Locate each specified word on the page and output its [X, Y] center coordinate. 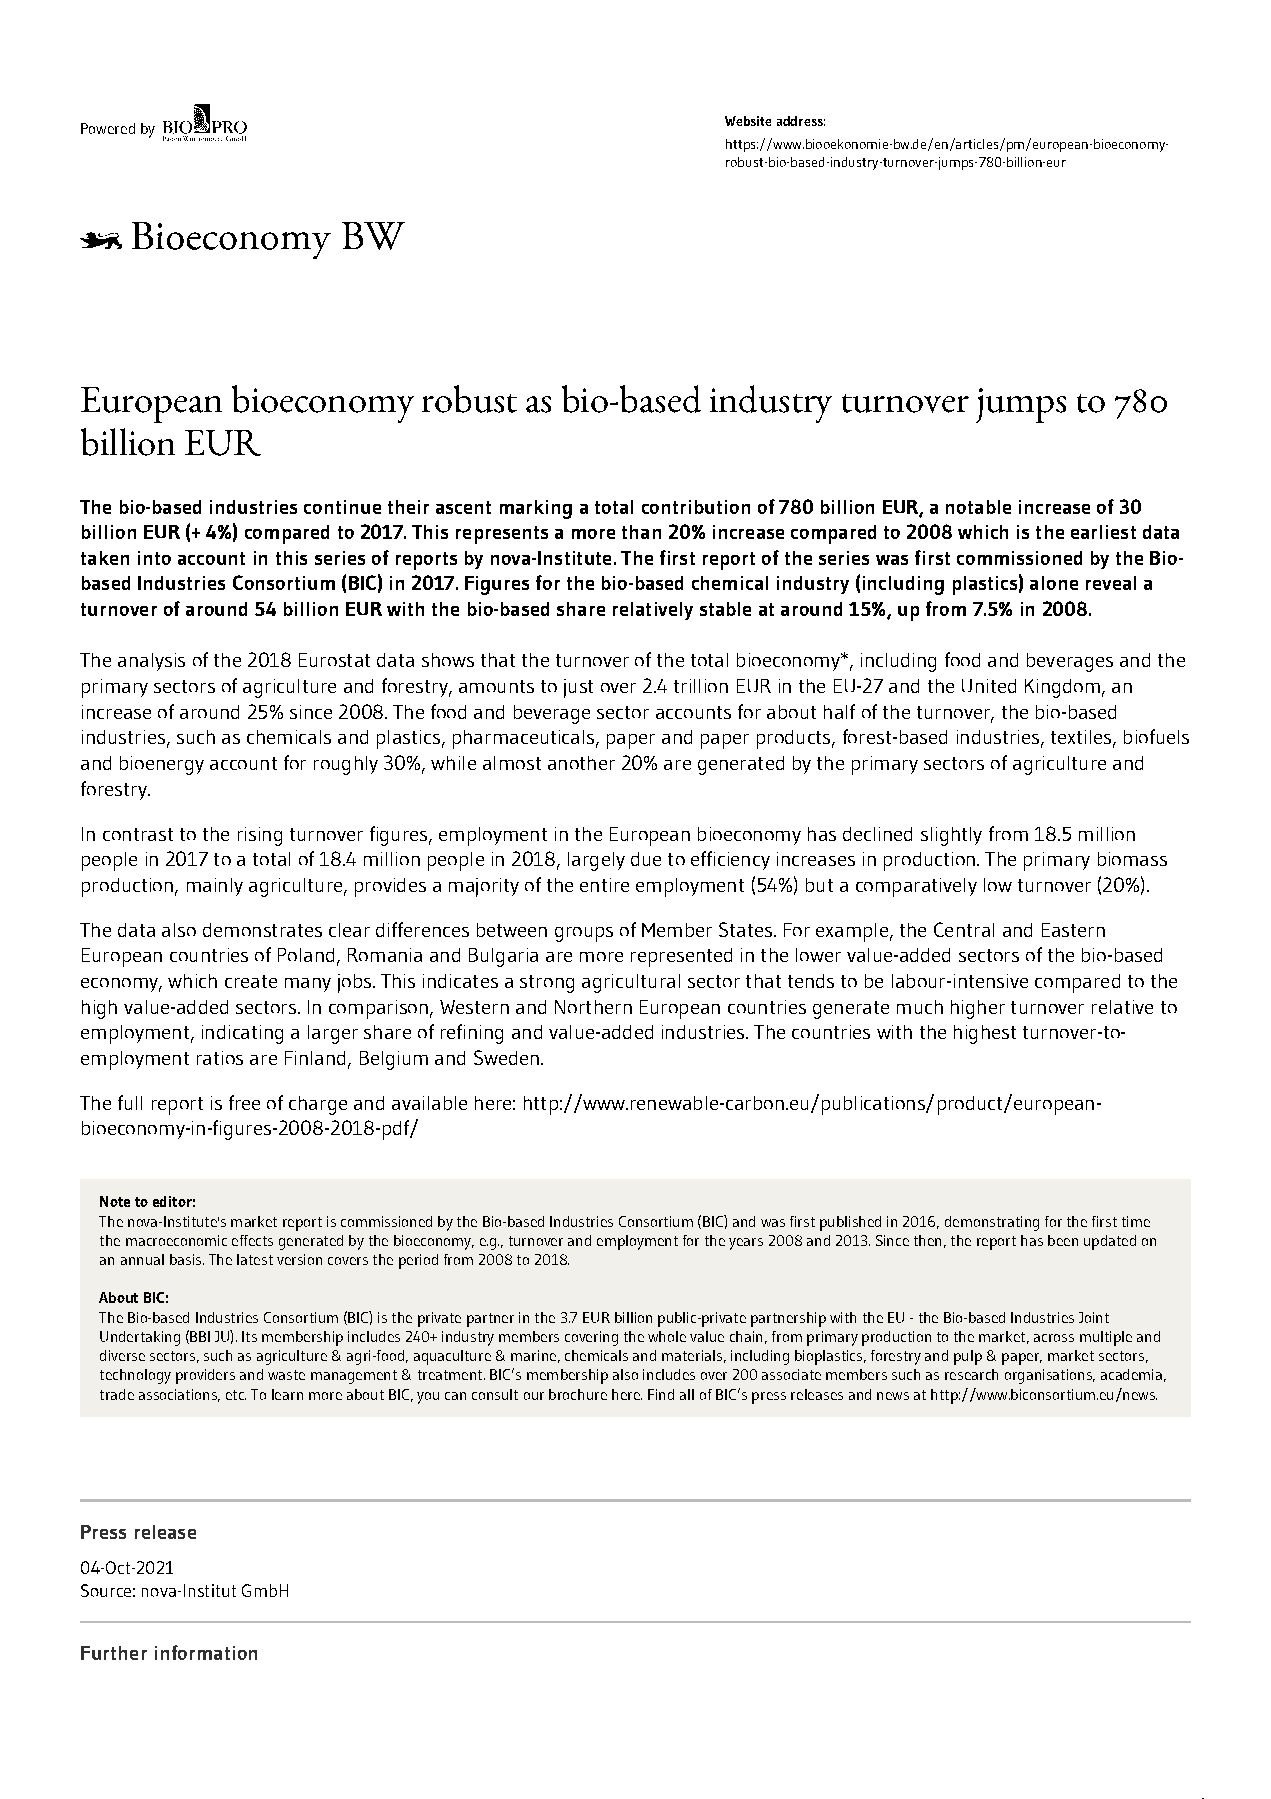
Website [748, 121]
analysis [151, 662]
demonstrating [992, 1223]
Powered [108, 128]
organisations [1049, 1376]
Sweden [506, 1057]
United [989, 686]
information [206, 1652]
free [244, 1102]
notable [978, 507]
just [578, 688]
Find [661, 1394]
